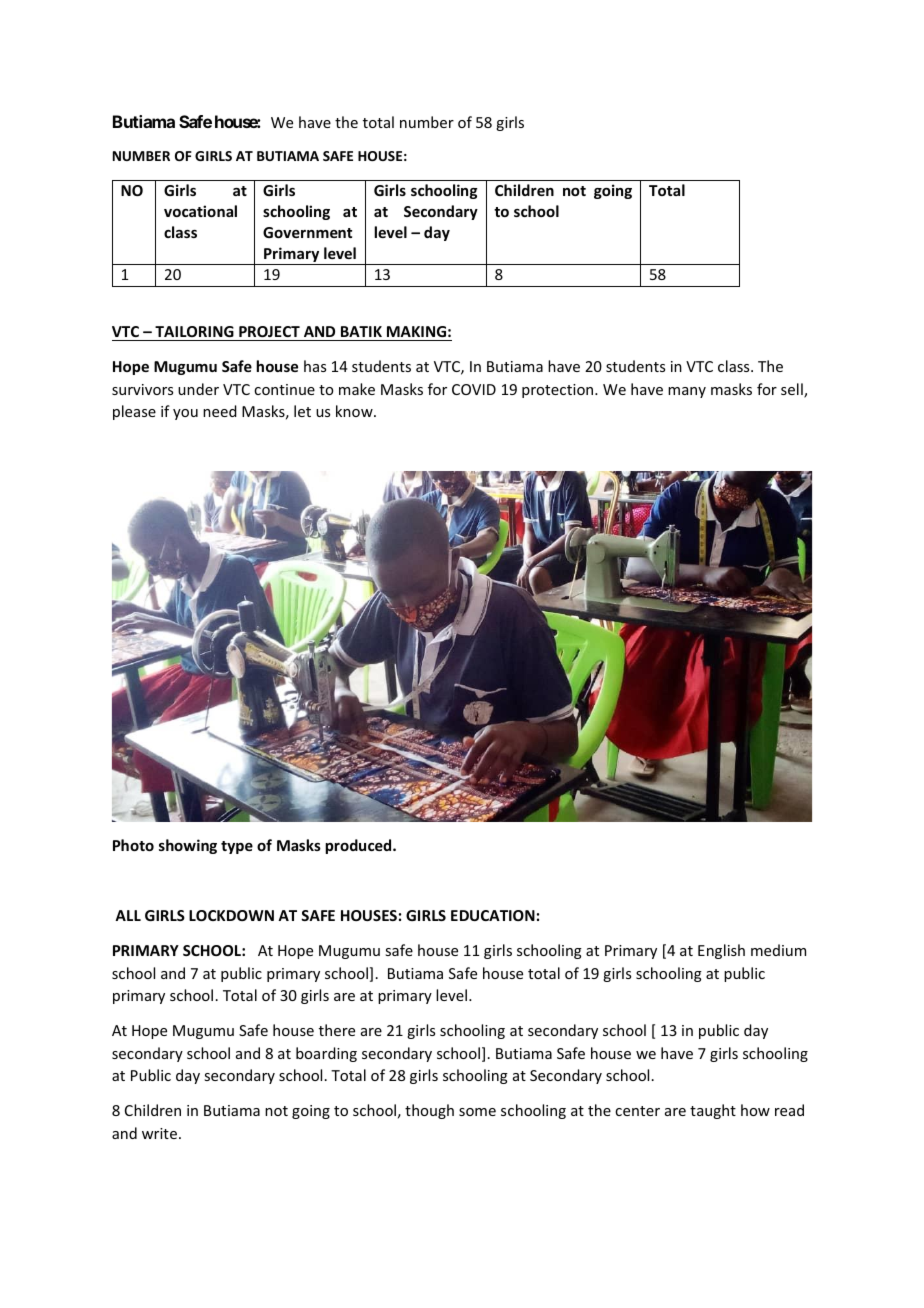  Describe the element at coordinates (721, 951) in the screenshot. I see `English` at that location.
